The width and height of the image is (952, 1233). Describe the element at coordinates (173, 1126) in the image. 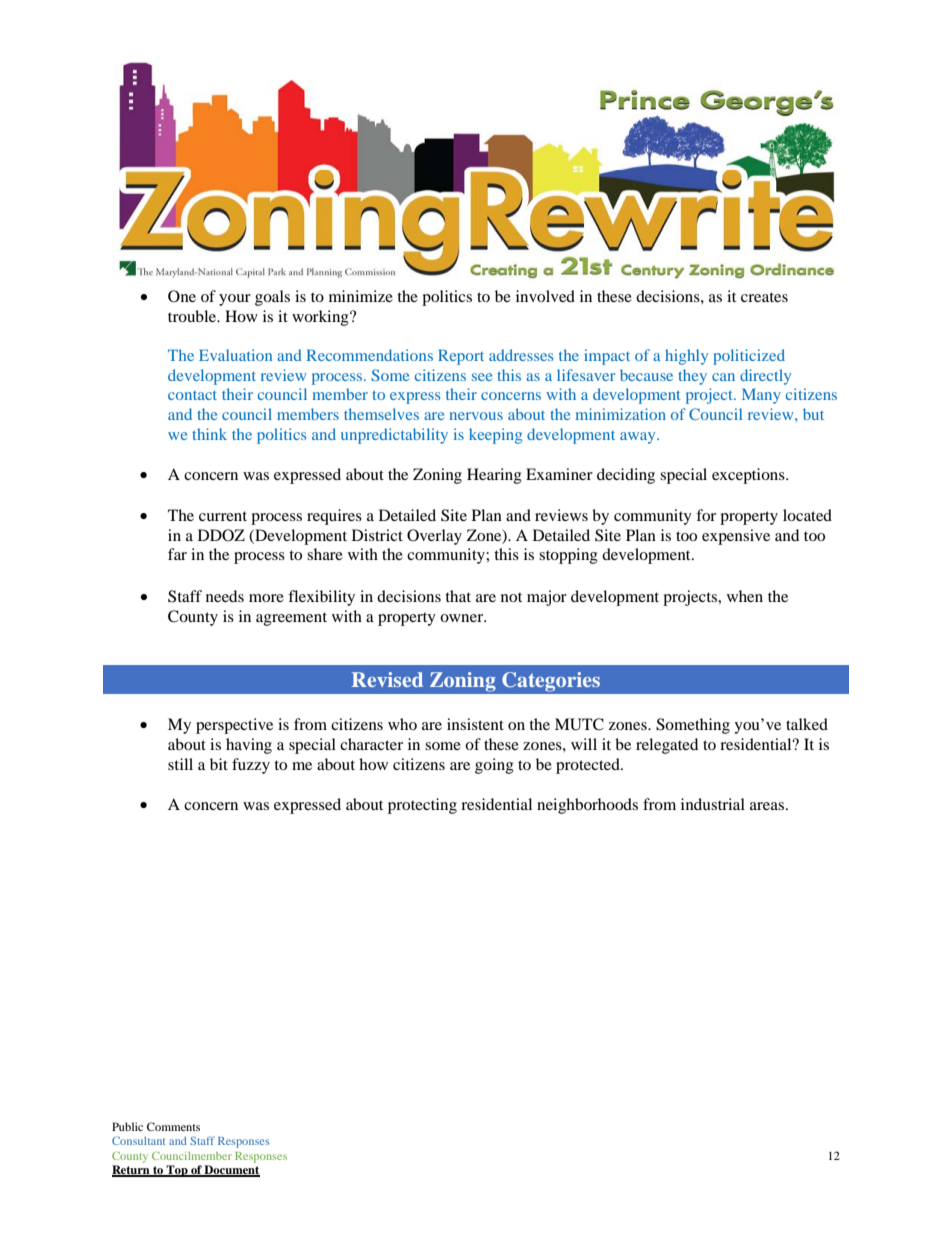

I see `Comments` at that location.
